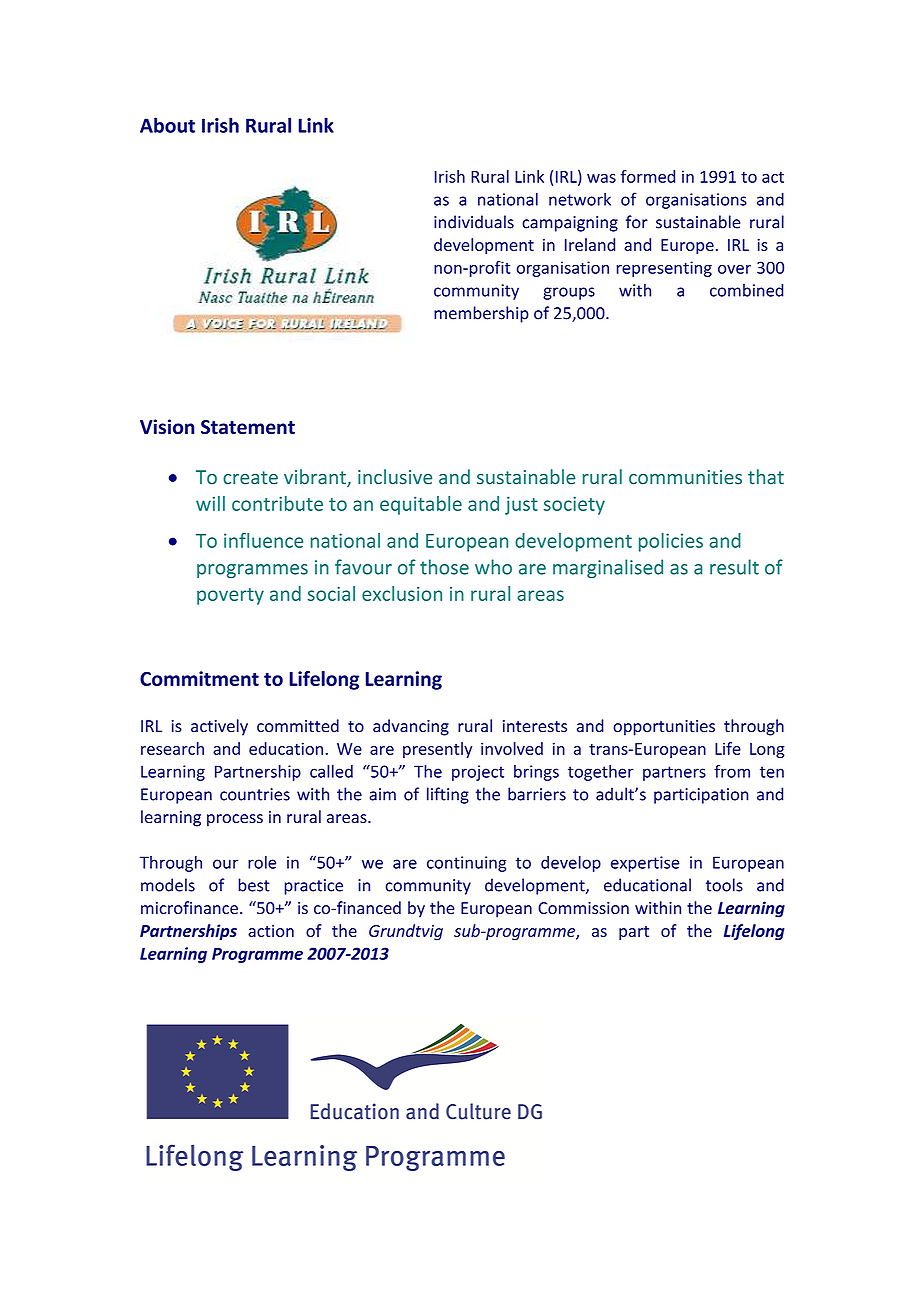  I want to click on best, so click(254, 885).
